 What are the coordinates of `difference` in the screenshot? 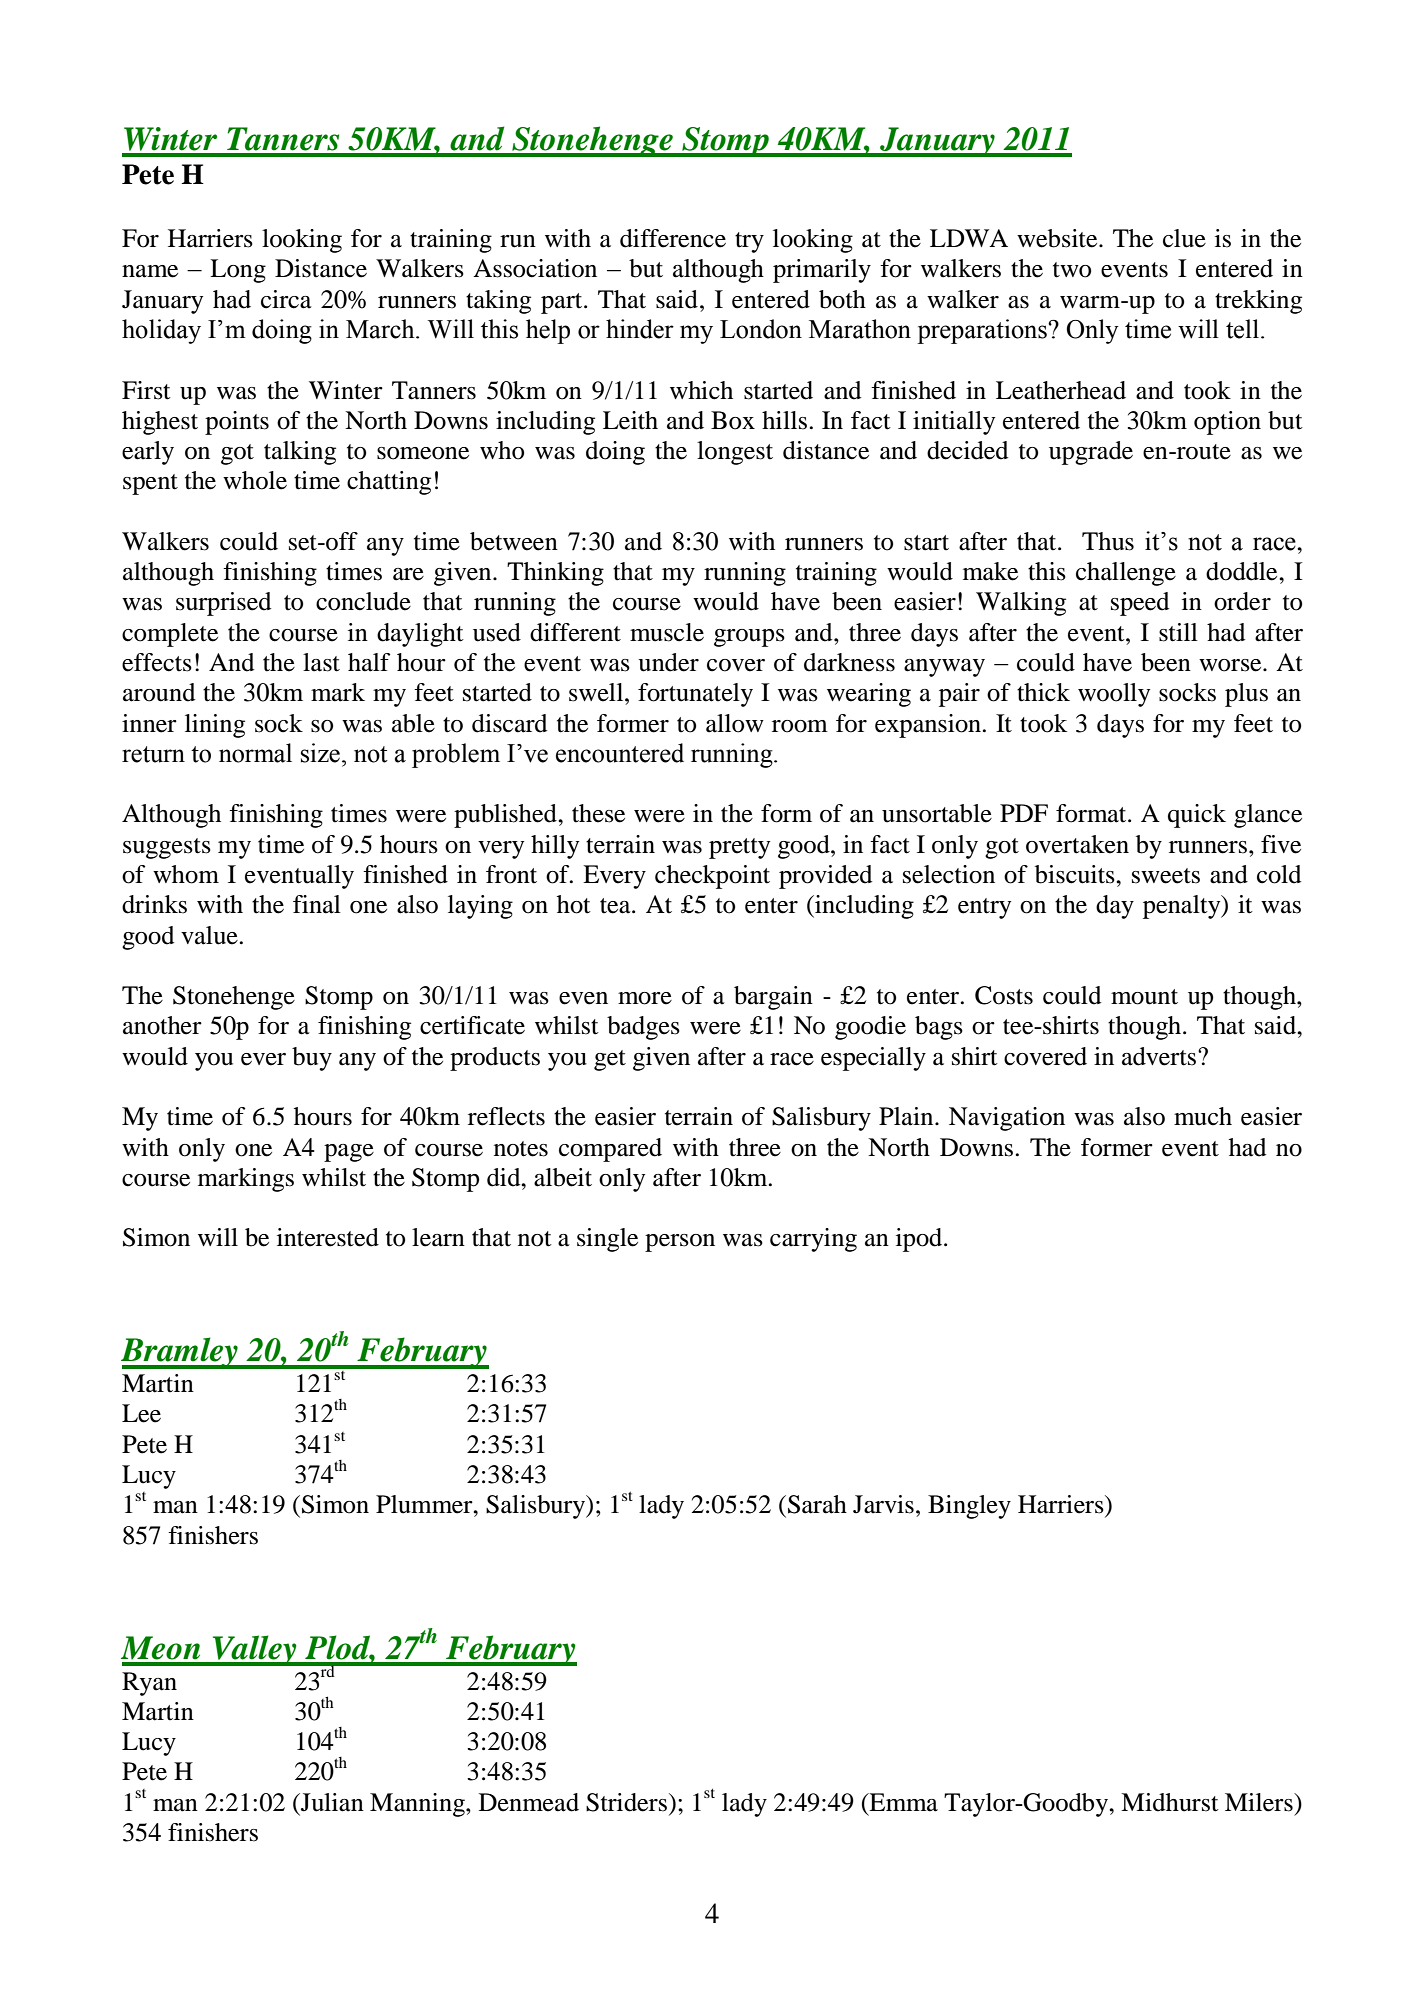 It's located at (673, 238).
